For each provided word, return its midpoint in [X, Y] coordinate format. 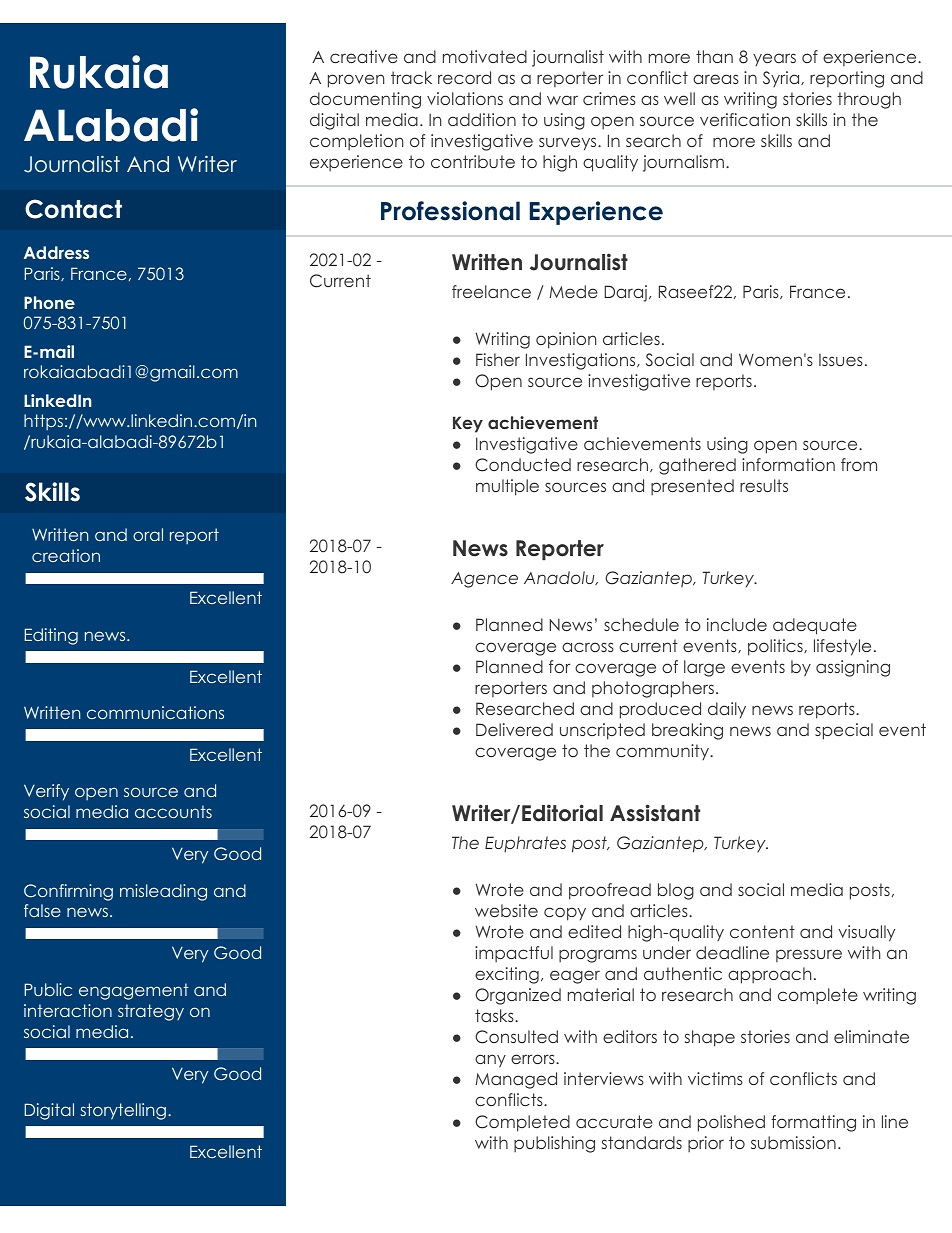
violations [465, 98]
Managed [516, 1080]
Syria [782, 79]
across [588, 647]
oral [148, 534]
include [737, 624]
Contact [73, 209]
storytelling [123, 1111]
